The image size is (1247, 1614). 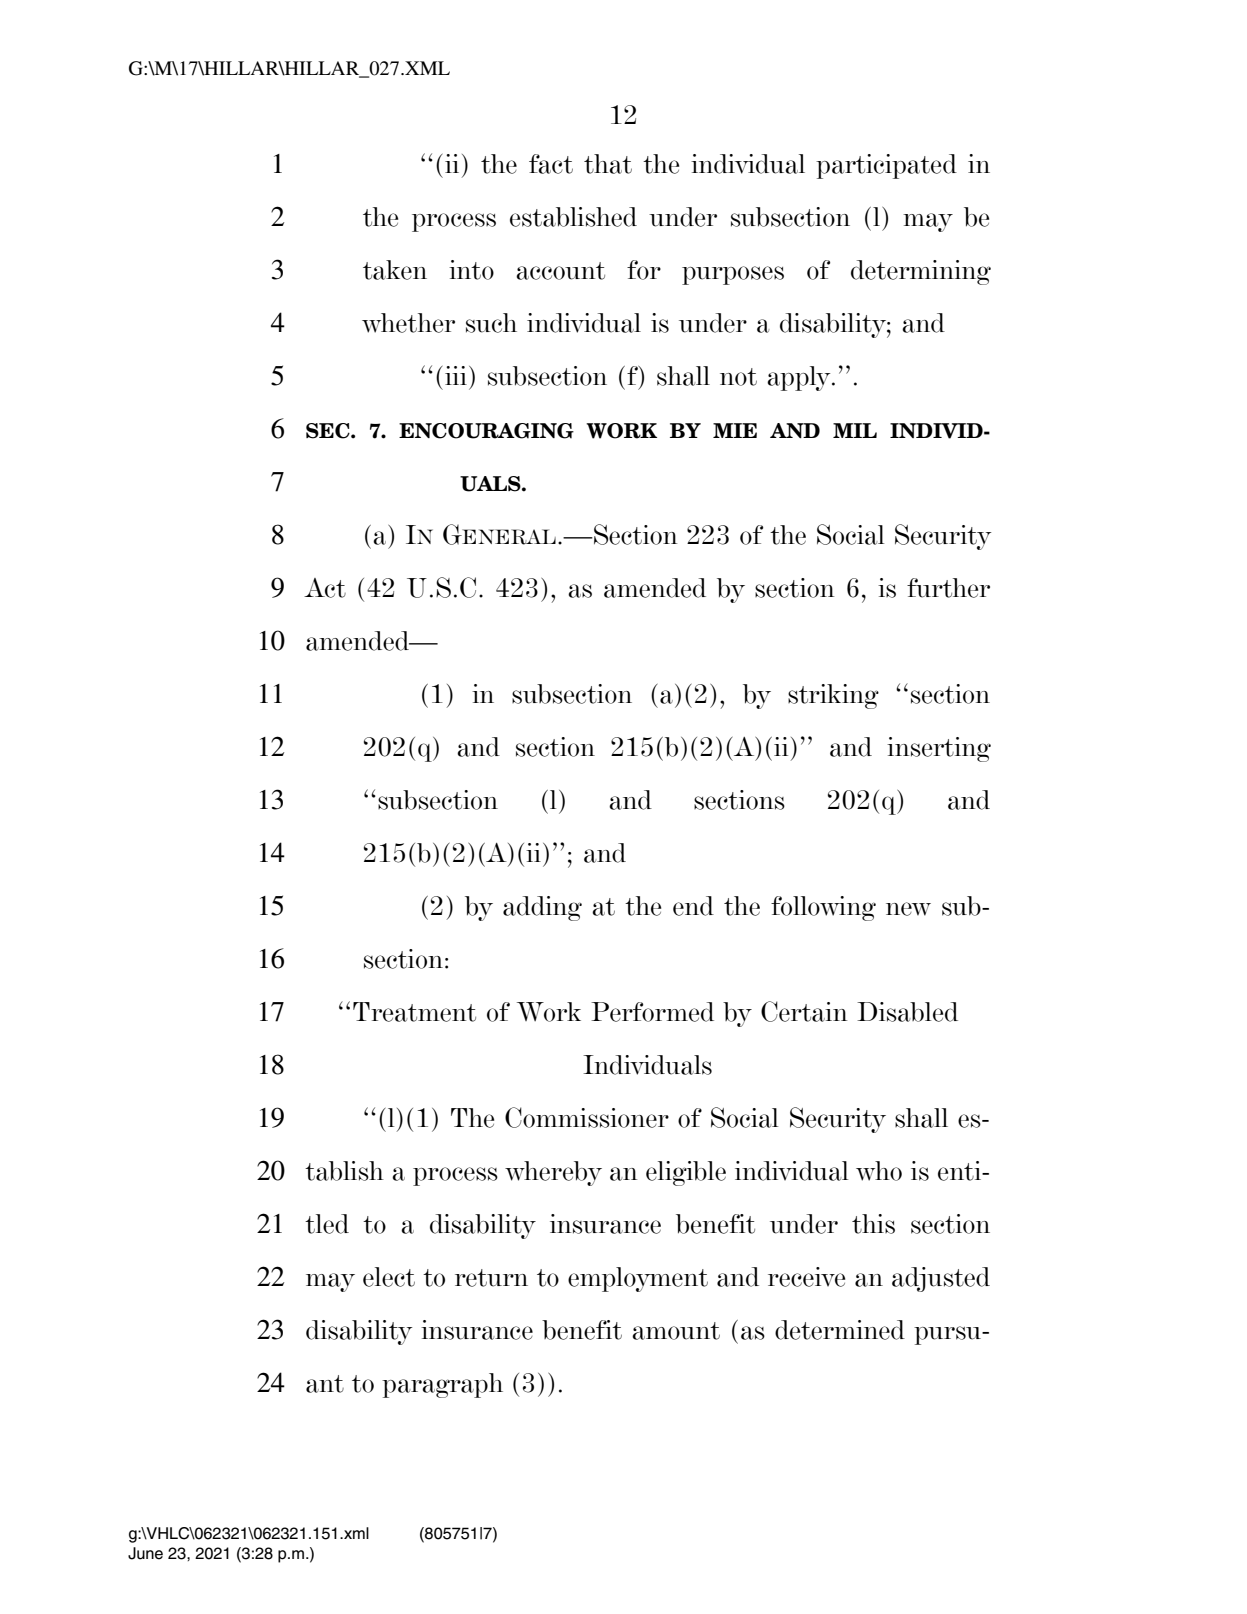 I want to click on Treatment, so click(x=414, y=1012).
